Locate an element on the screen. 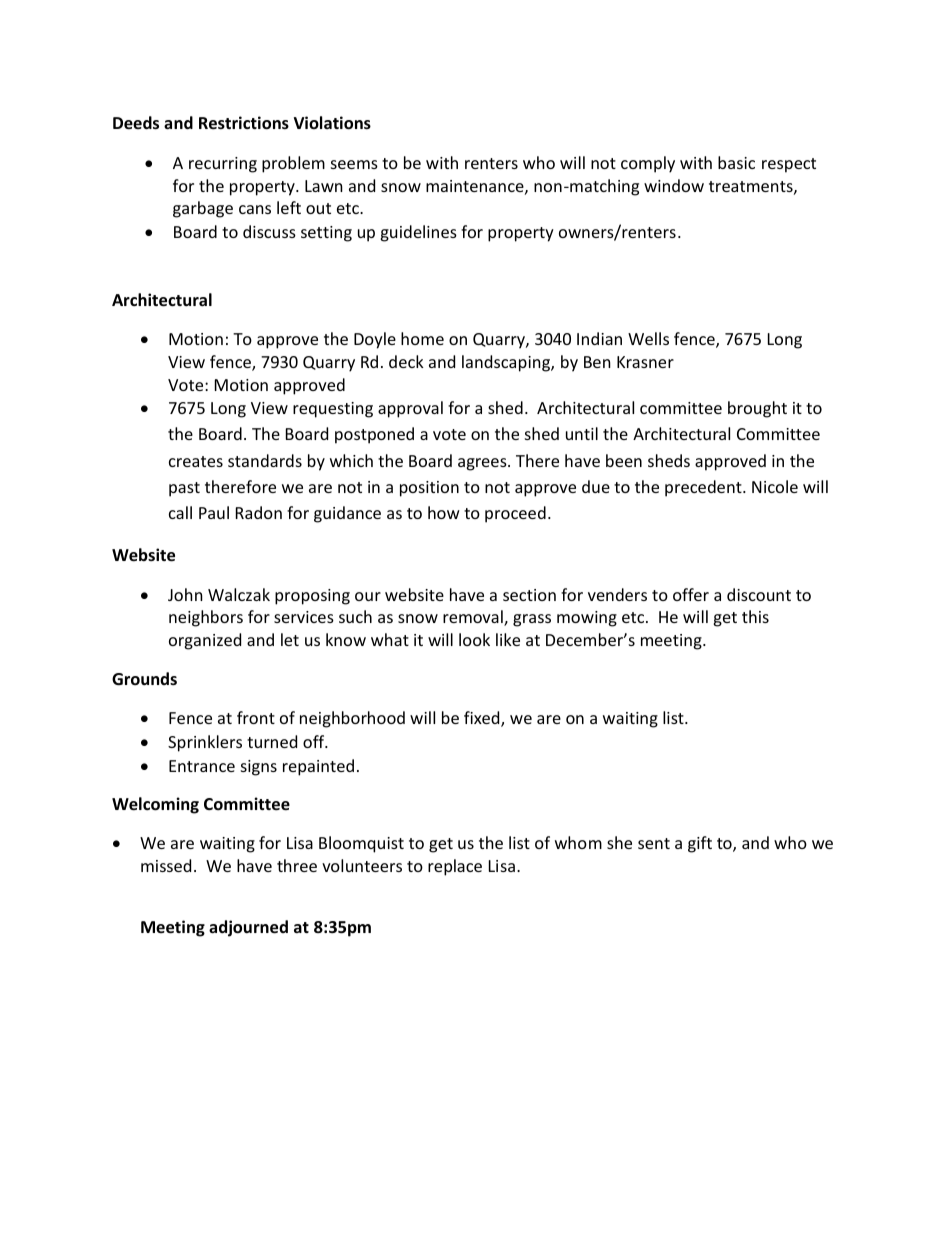 The width and height of the screenshot is (952, 1233). missed is located at coordinates (166, 865).
